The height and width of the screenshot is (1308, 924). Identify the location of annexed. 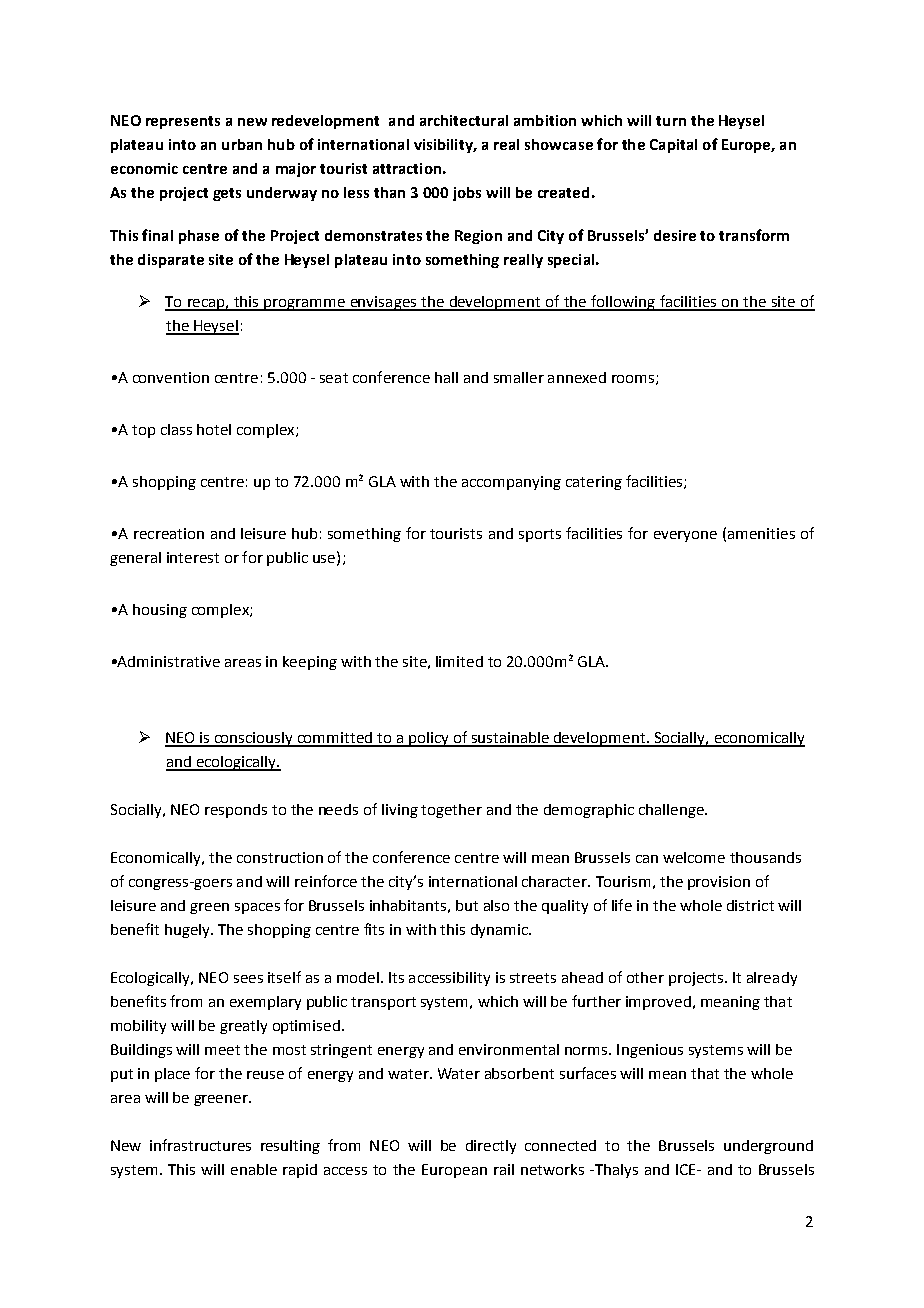
(577, 377).
